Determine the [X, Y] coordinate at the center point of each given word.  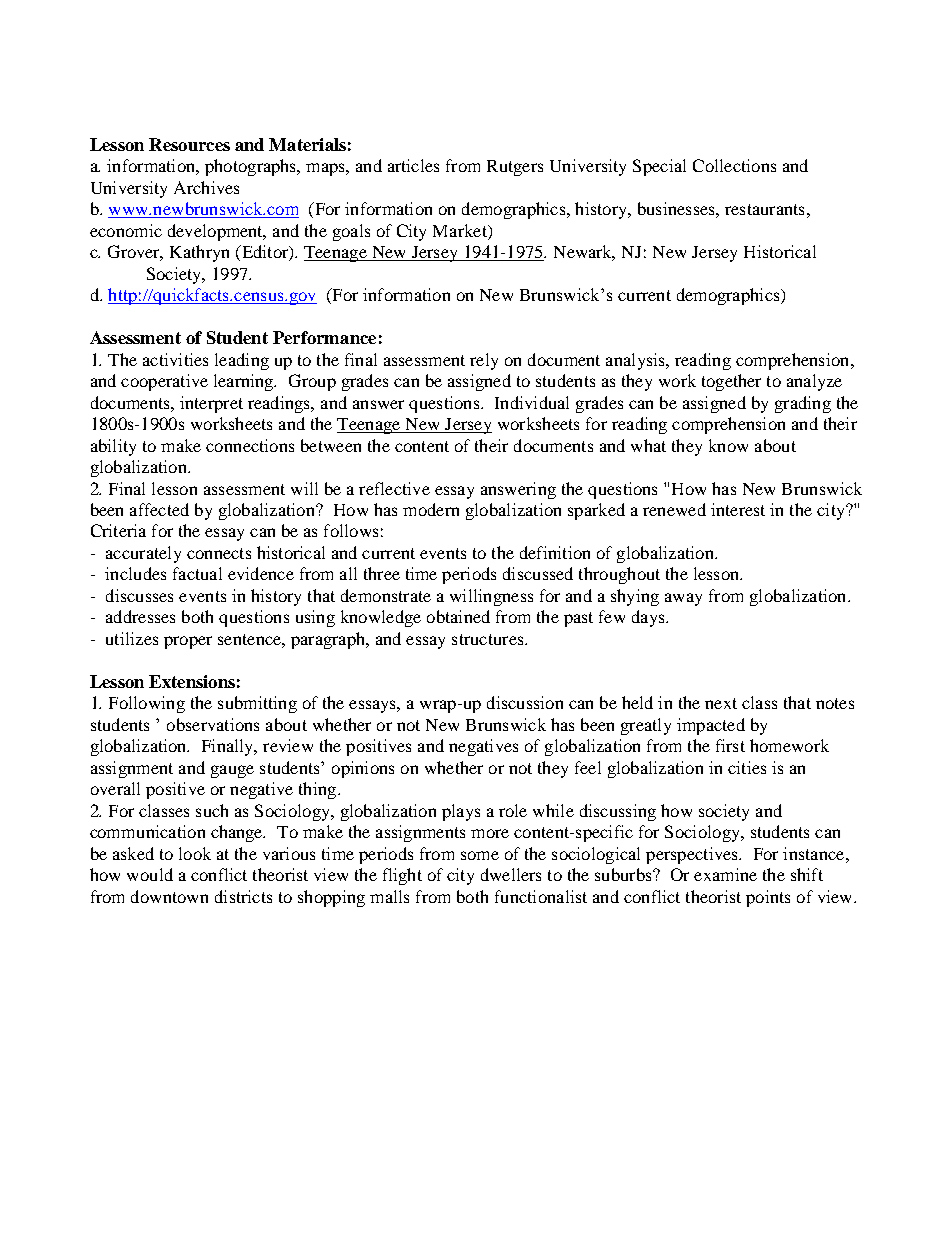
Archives [206, 187]
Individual [532, 402]
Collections [734, 165]
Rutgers [515, 168]
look [195, 853]
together [731, 382]
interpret [211, 404]
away [683, 599]
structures [489, 639]
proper [188, 642]
